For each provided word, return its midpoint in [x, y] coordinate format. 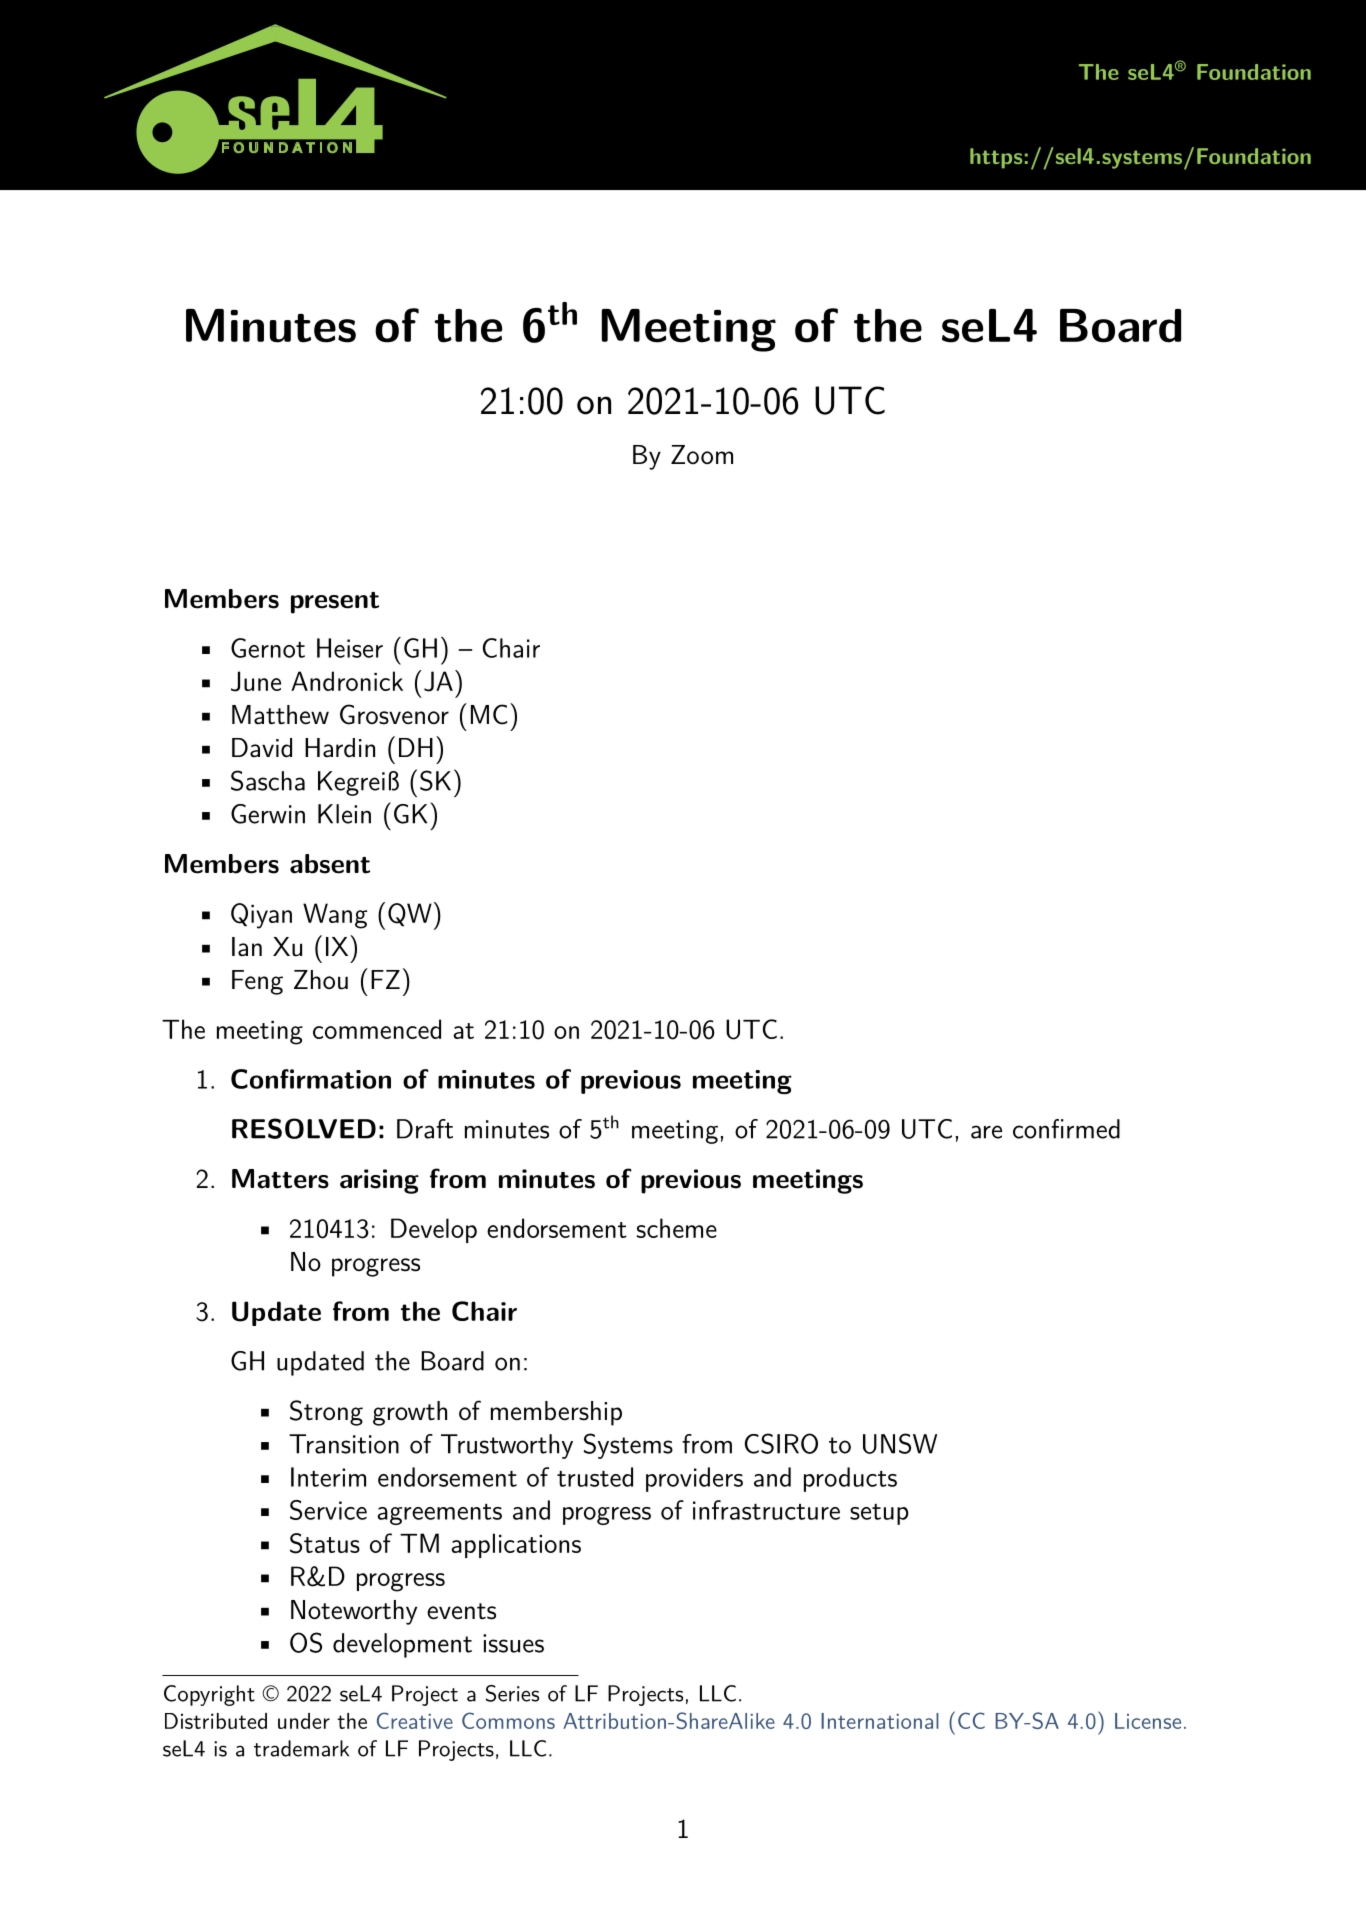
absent [330, 864]
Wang [335, 916]
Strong [326, 1413]
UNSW [900, 1443]
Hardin [340, 748]
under [304, 1721]
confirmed [1066, 1129]
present [335, 603]
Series [512, 1693]
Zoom [702, 455]
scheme [677, 1228]
